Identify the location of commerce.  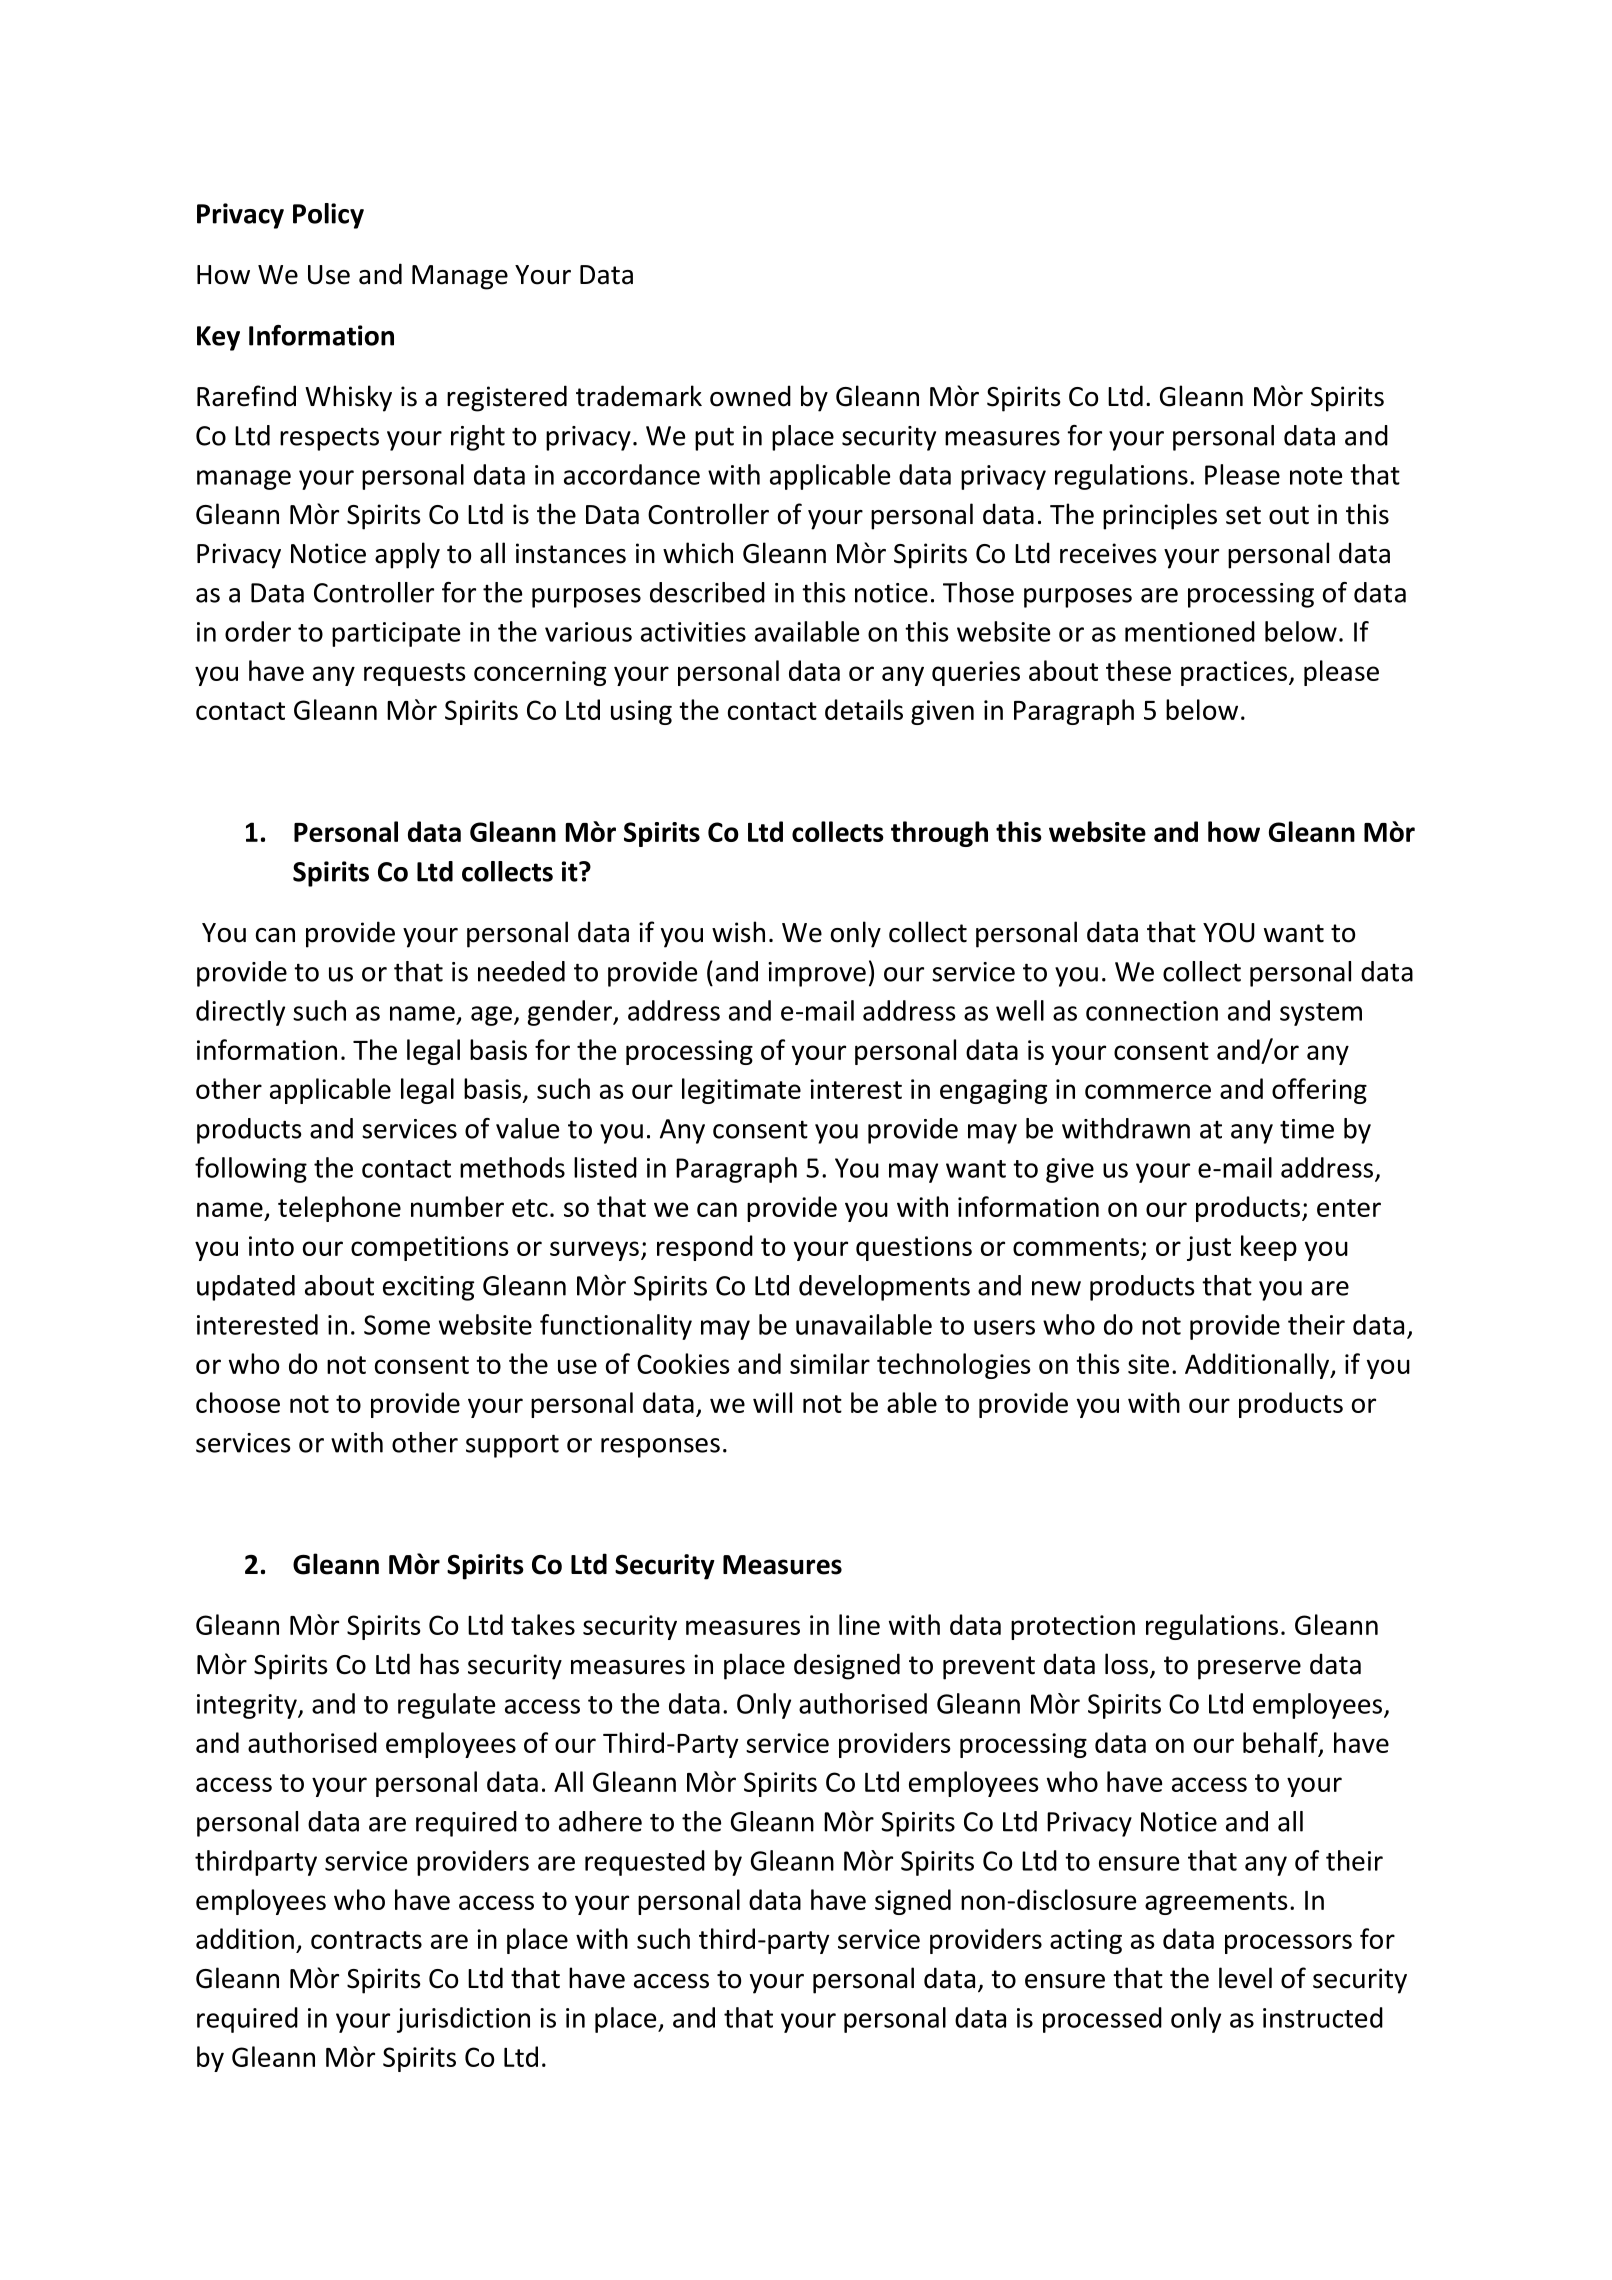
(1148, 1091).
